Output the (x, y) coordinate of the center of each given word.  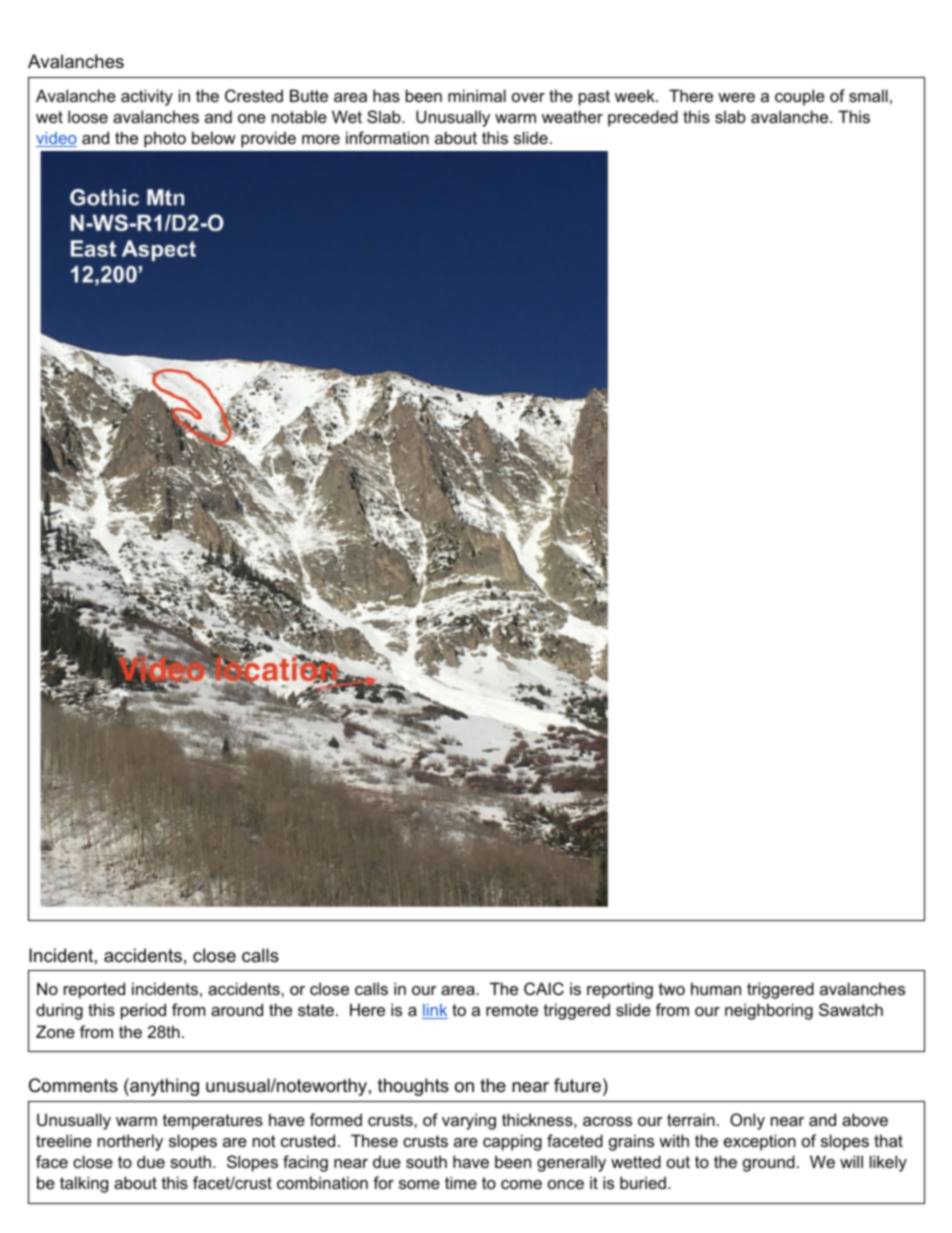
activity (147, 97)
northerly (130, 1142)
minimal (477, 95)
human (716, 988)
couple (800, 97)
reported (94, 990)
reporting (620, 990)
